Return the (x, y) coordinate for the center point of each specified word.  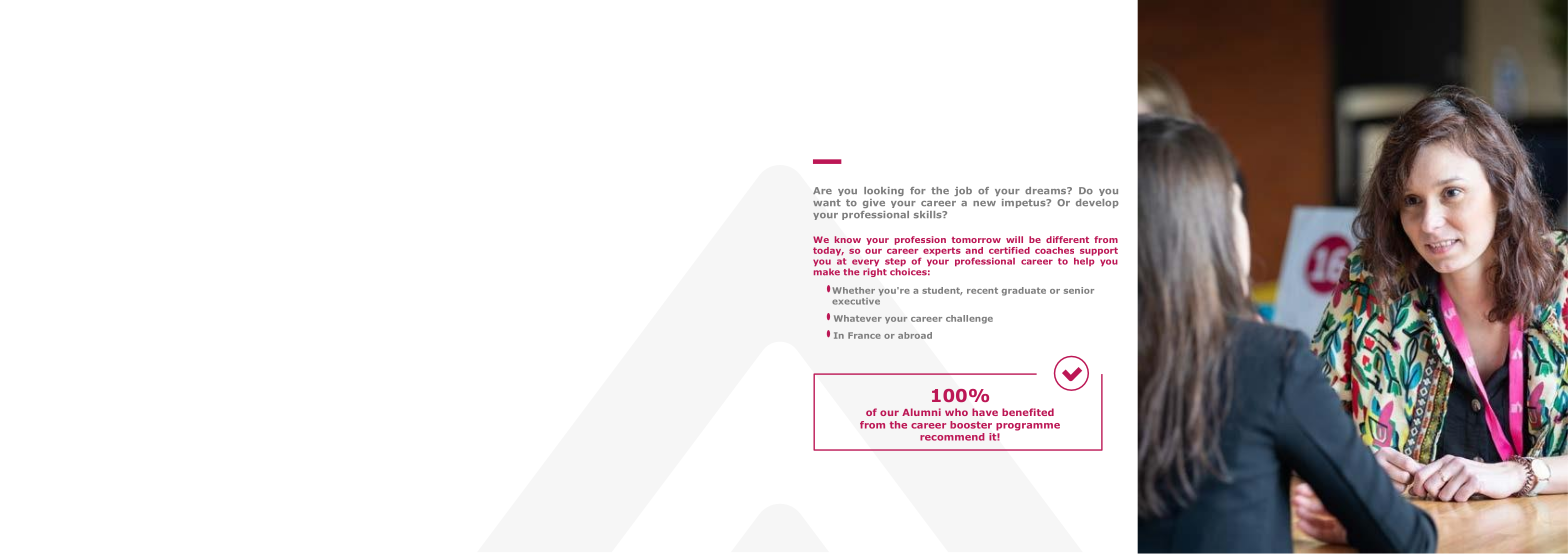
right (875, 272)
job (963, 191)
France (864, 335)
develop (1097, 203)
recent (982, 290)
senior (1079, 290)
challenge (969, 319)
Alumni (921, 412)
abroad (915, 335)
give (874, 203)
